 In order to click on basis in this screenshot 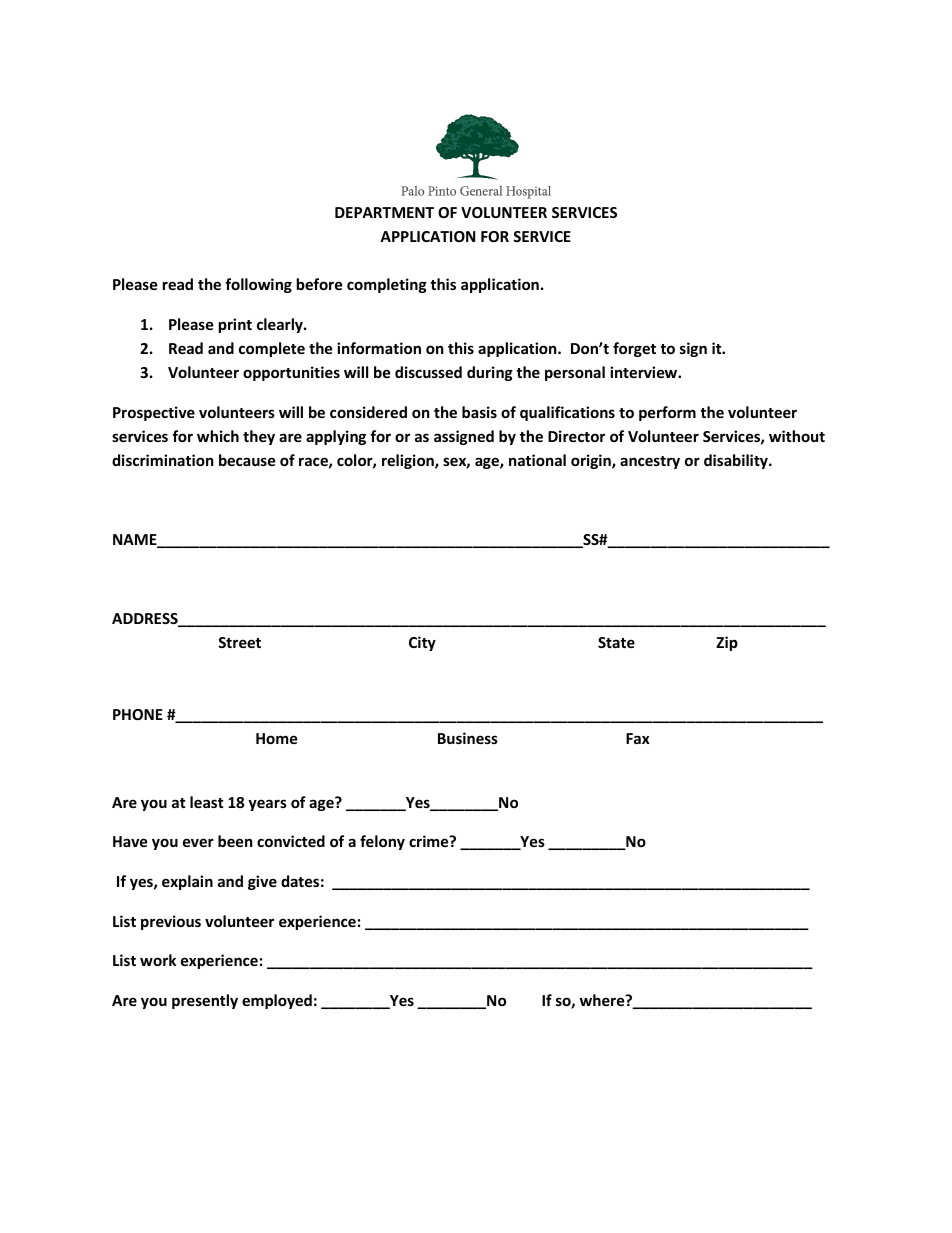, I will do `click(479, 412)`.
